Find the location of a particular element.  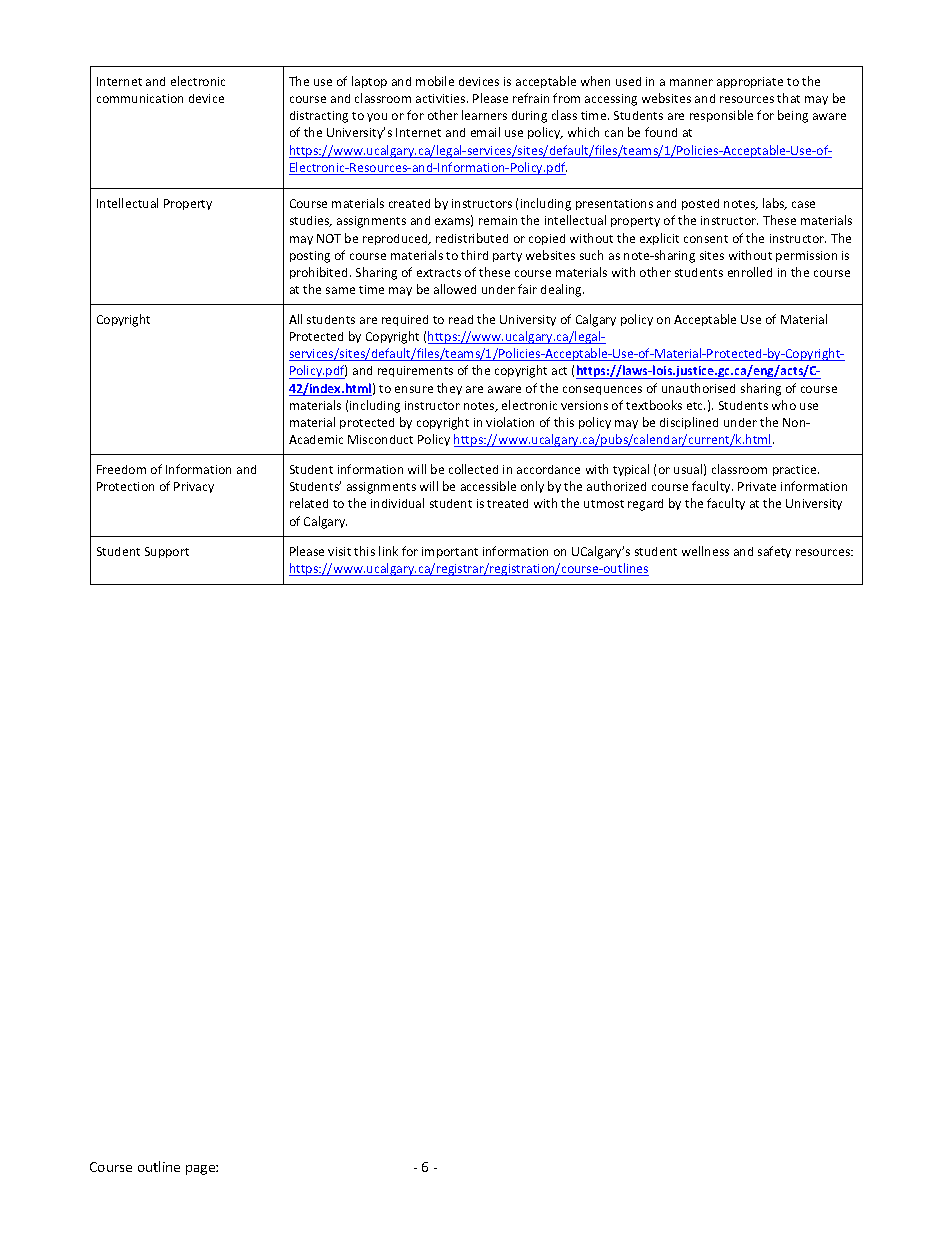

Support is located at coordinates (167, 552).
